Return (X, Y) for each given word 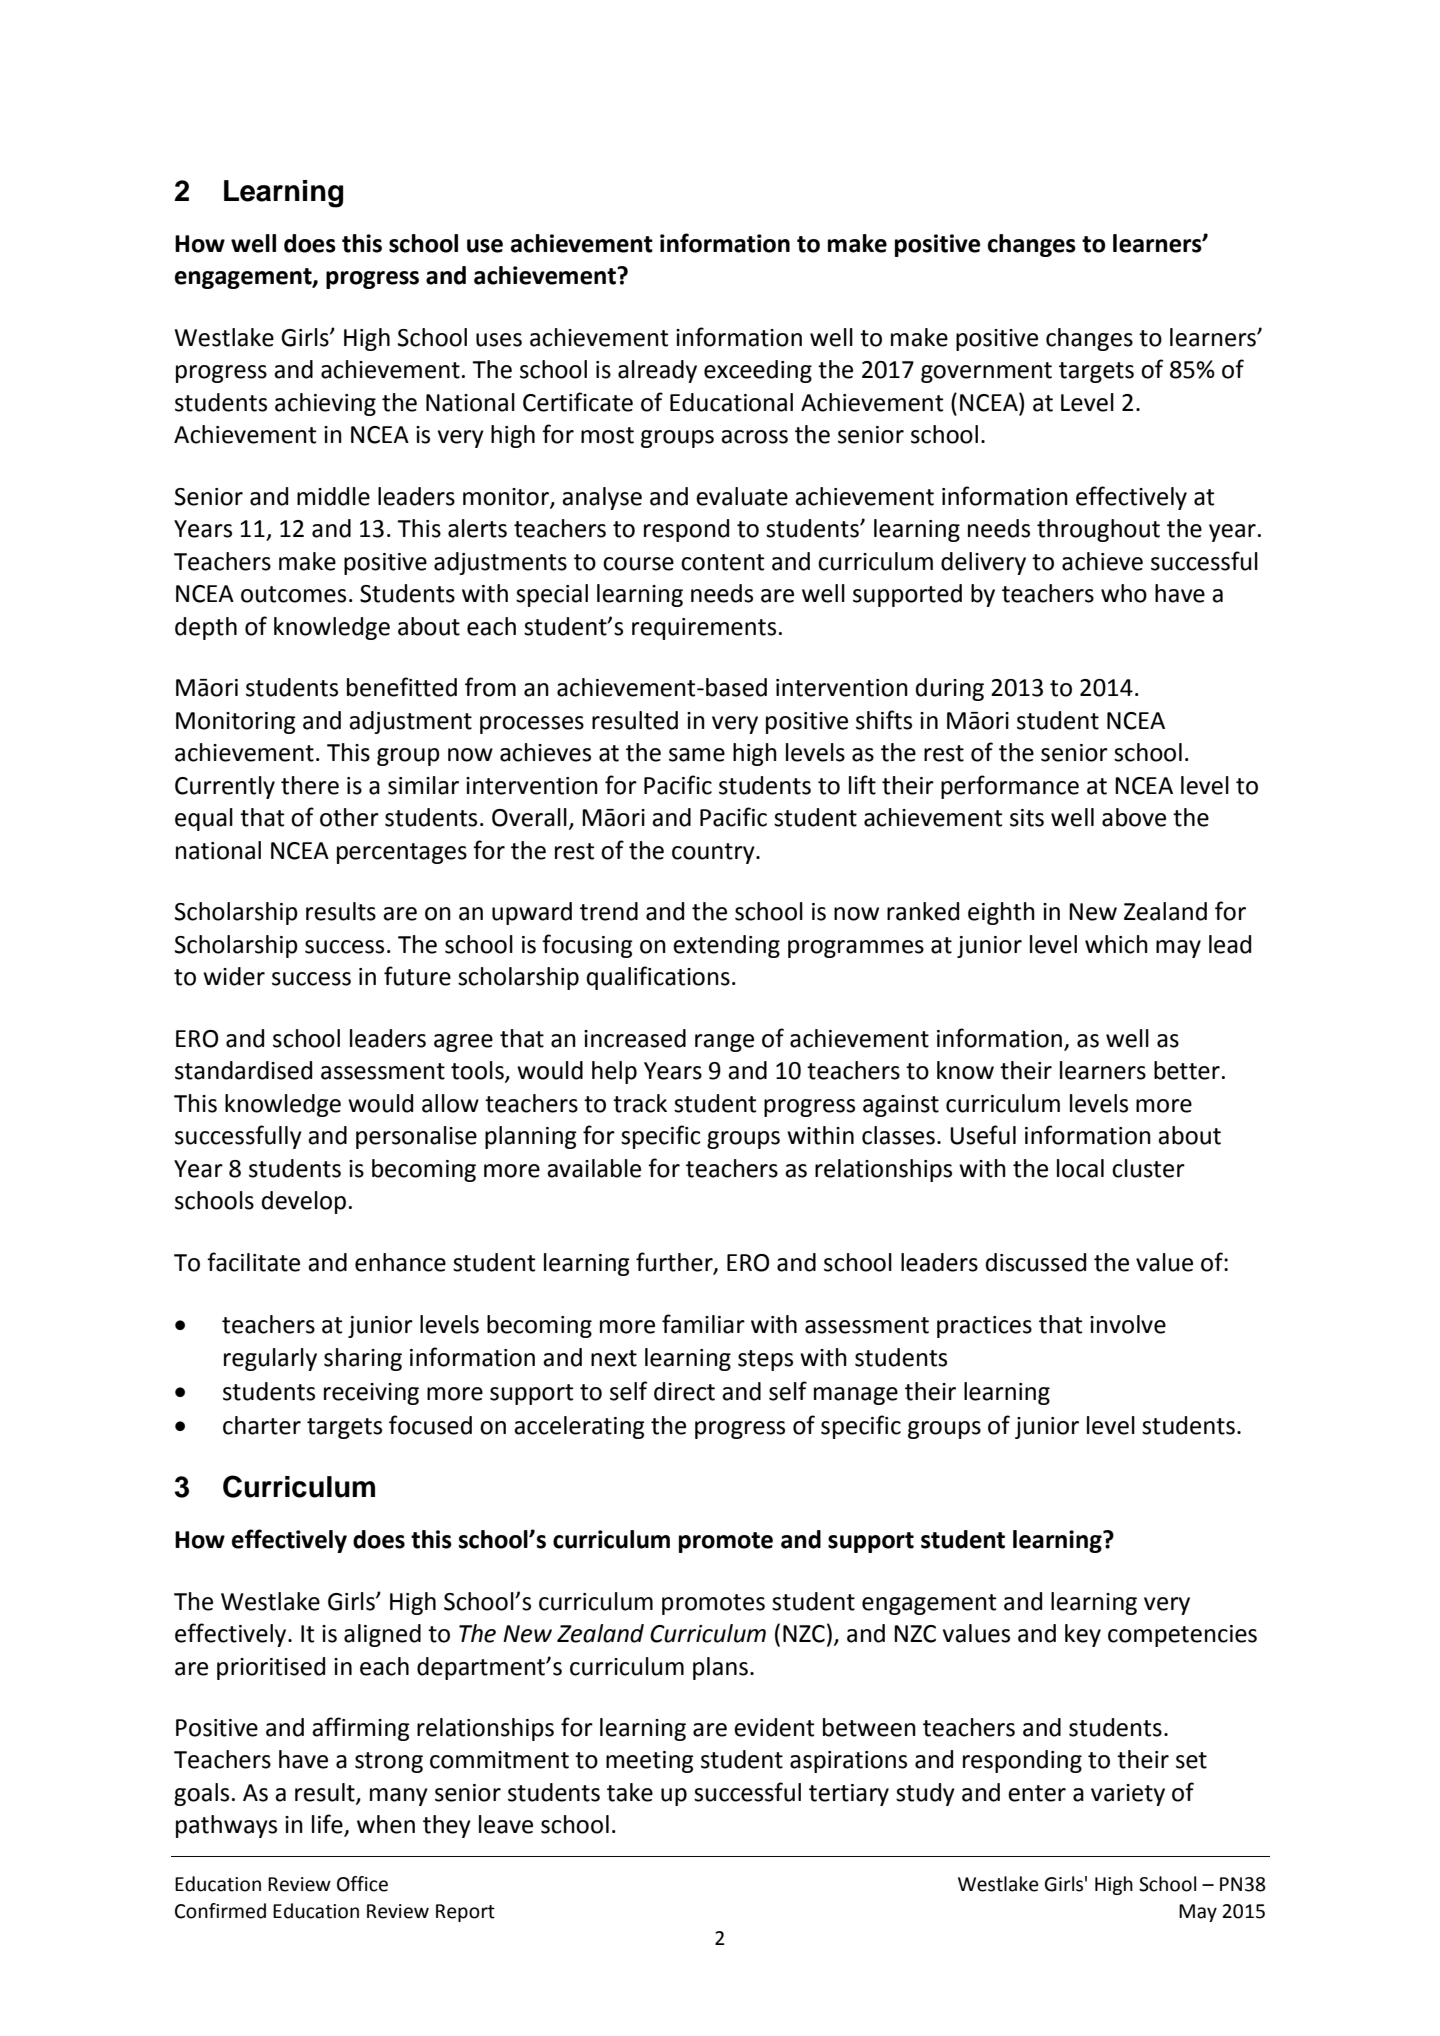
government (986, 372)
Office (362, 1884)
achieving (325, 404)
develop (304, 1202)
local (1080, 1168)
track (640, 1103)
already (657, 371)
